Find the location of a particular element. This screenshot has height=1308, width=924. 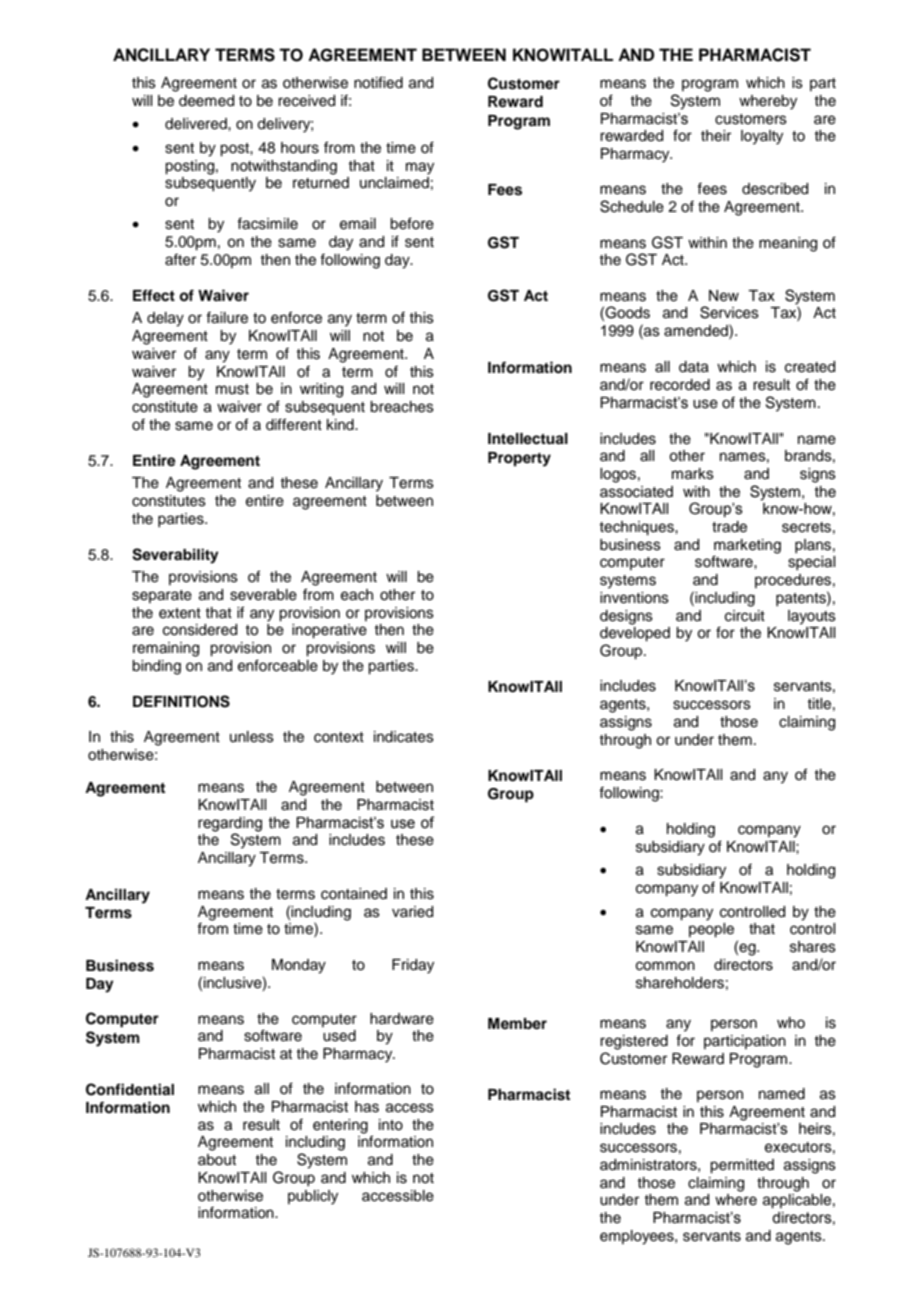

people is located at coordinates (711, 930).
